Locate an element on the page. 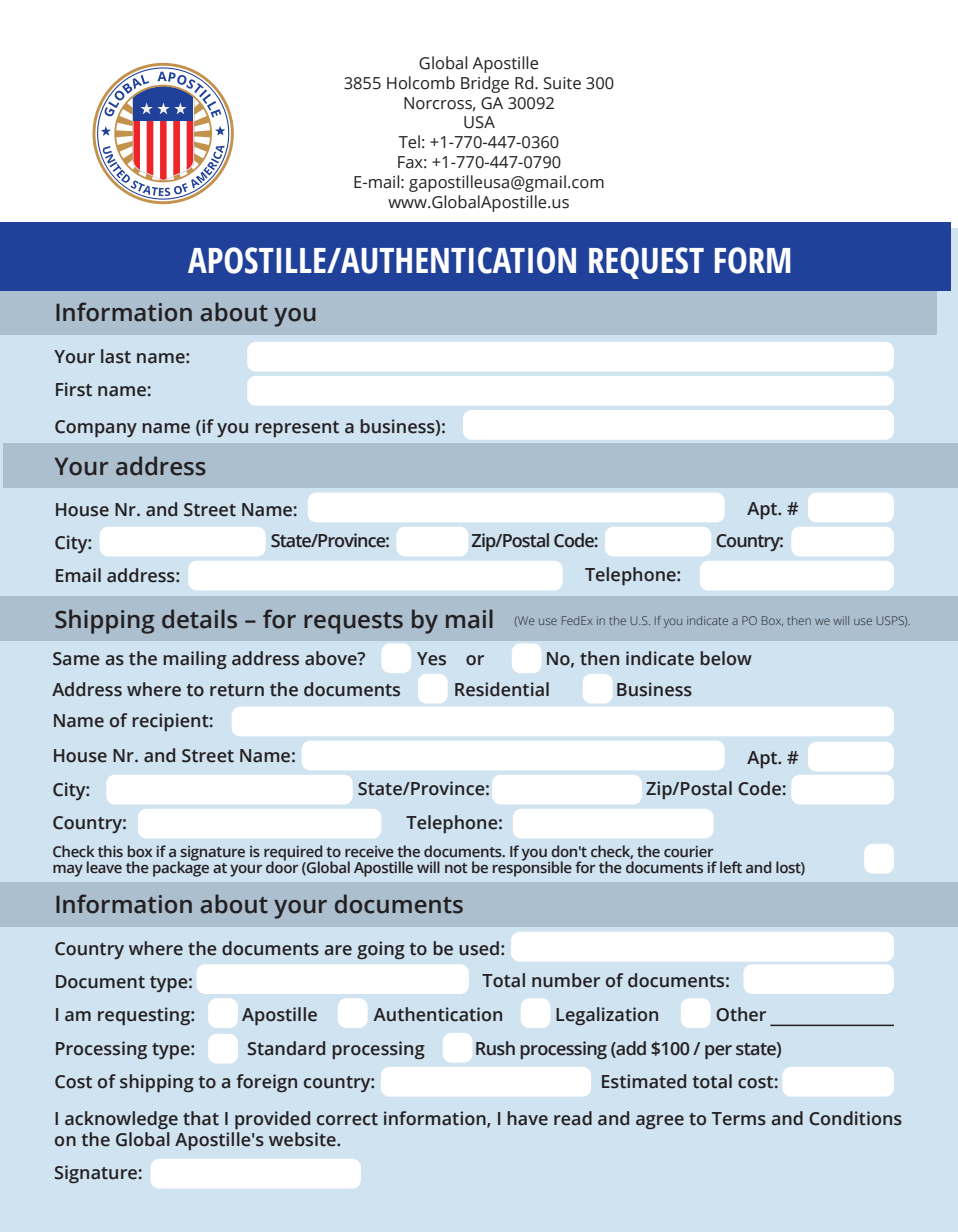 This image has height=1232, width=958. Suite is located at coordinates (562, 83).
